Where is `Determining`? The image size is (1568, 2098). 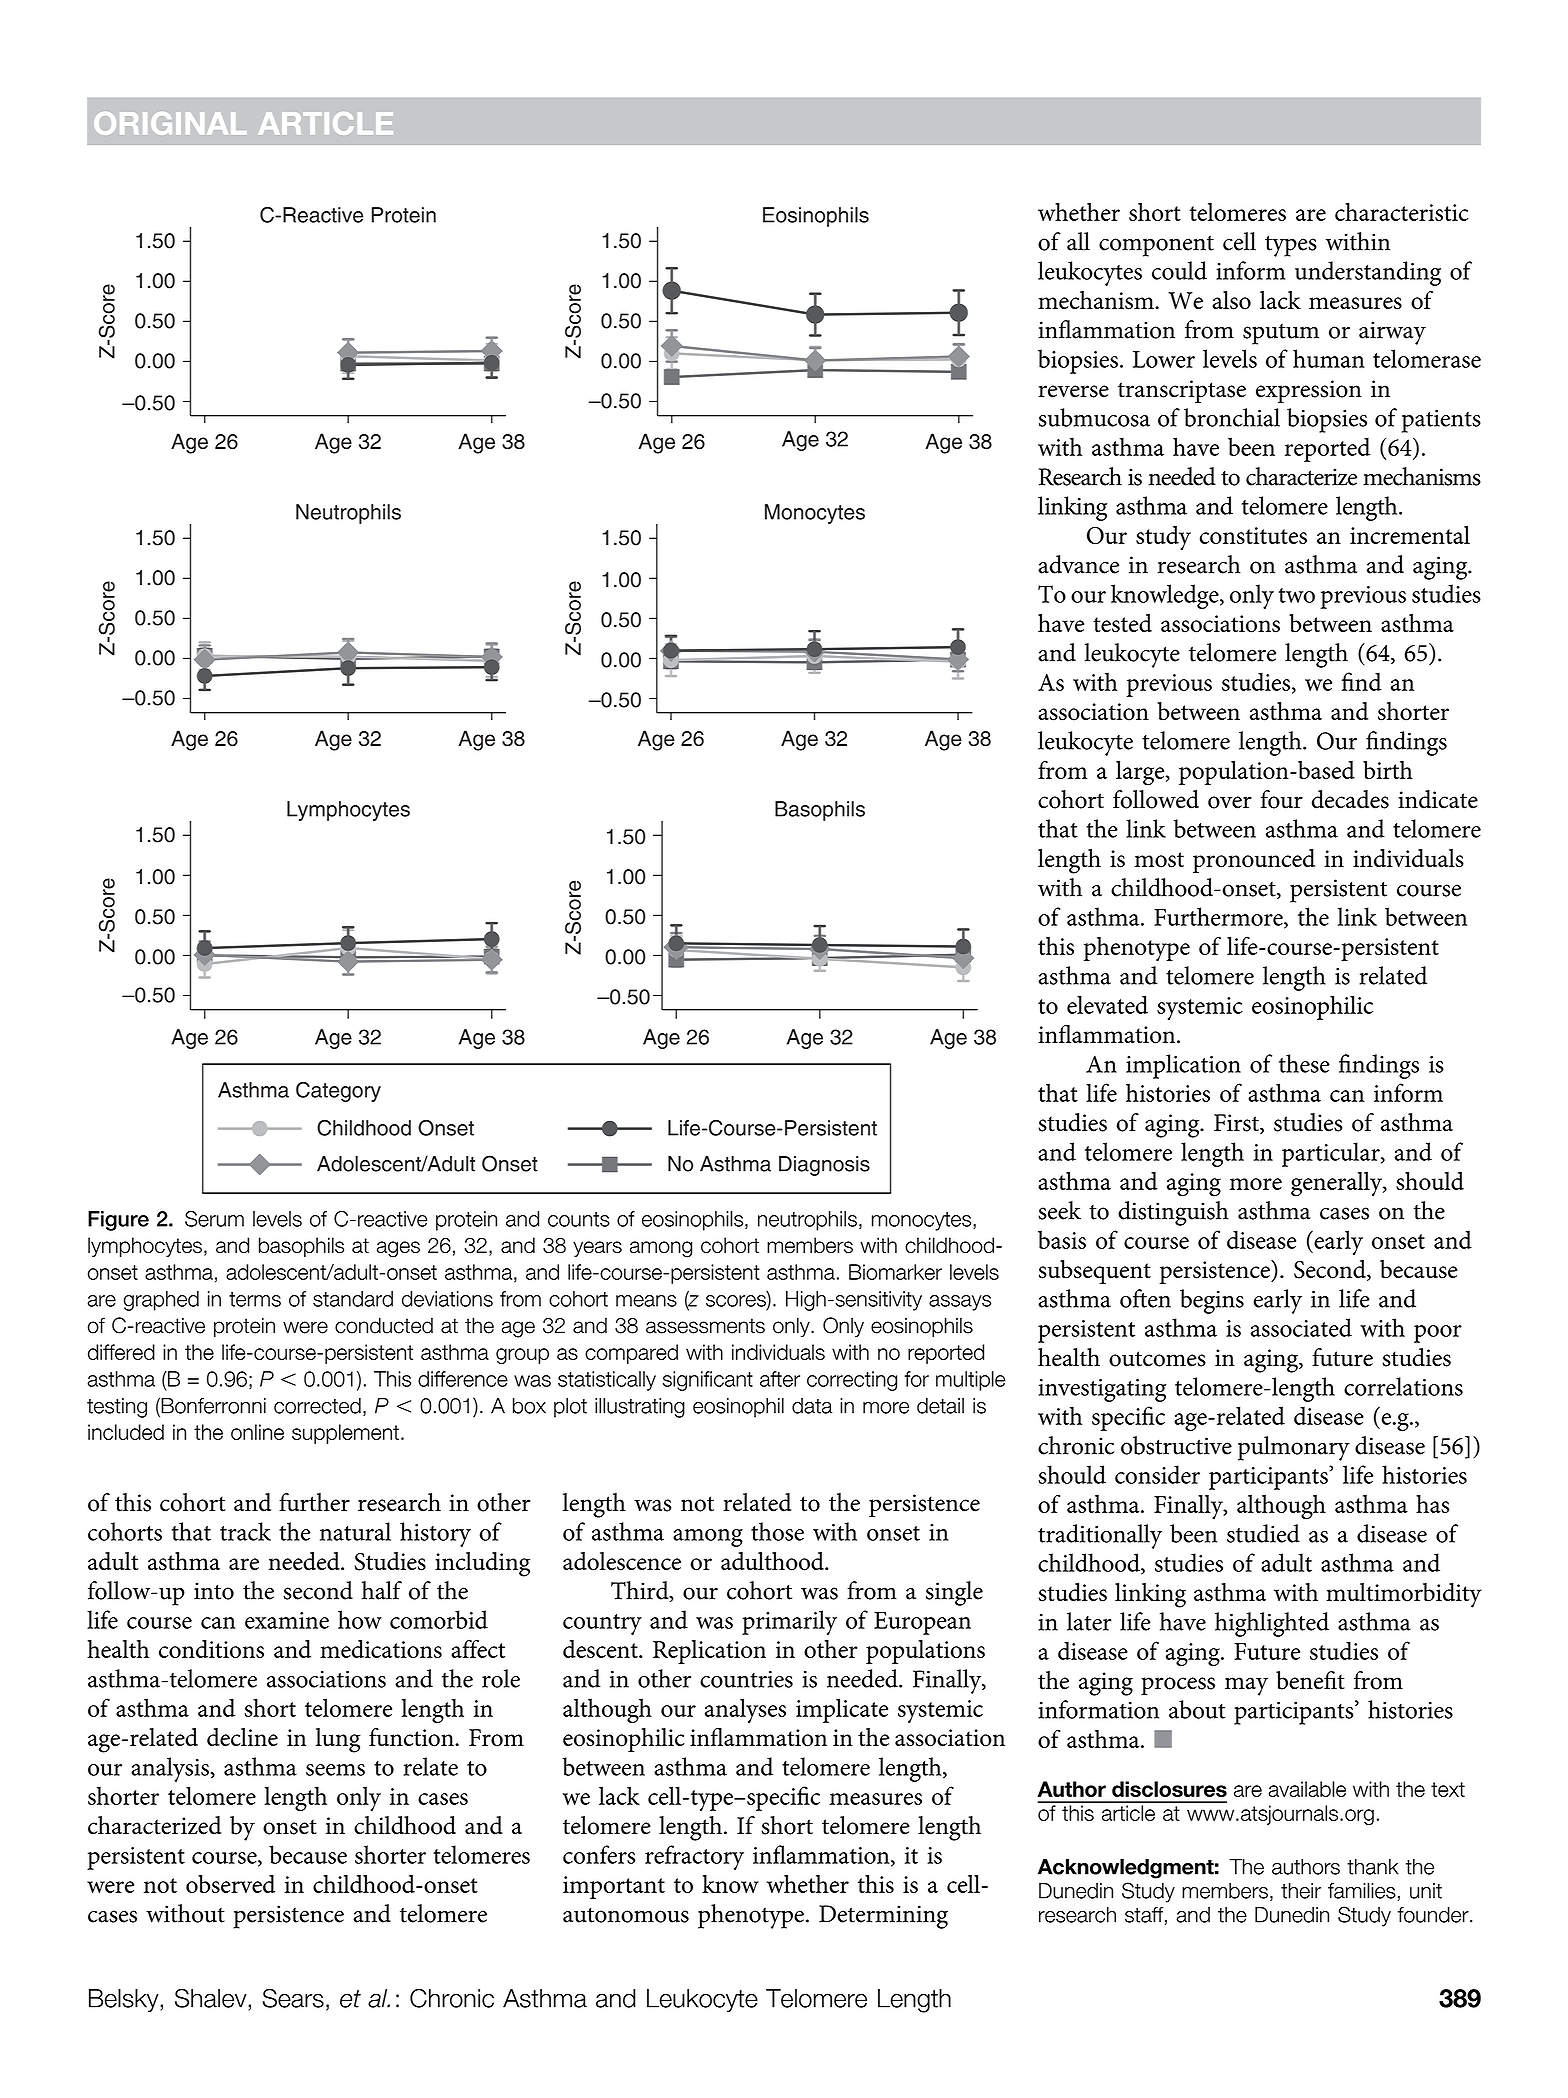 Determining is located at coordinates (883, 1917).
